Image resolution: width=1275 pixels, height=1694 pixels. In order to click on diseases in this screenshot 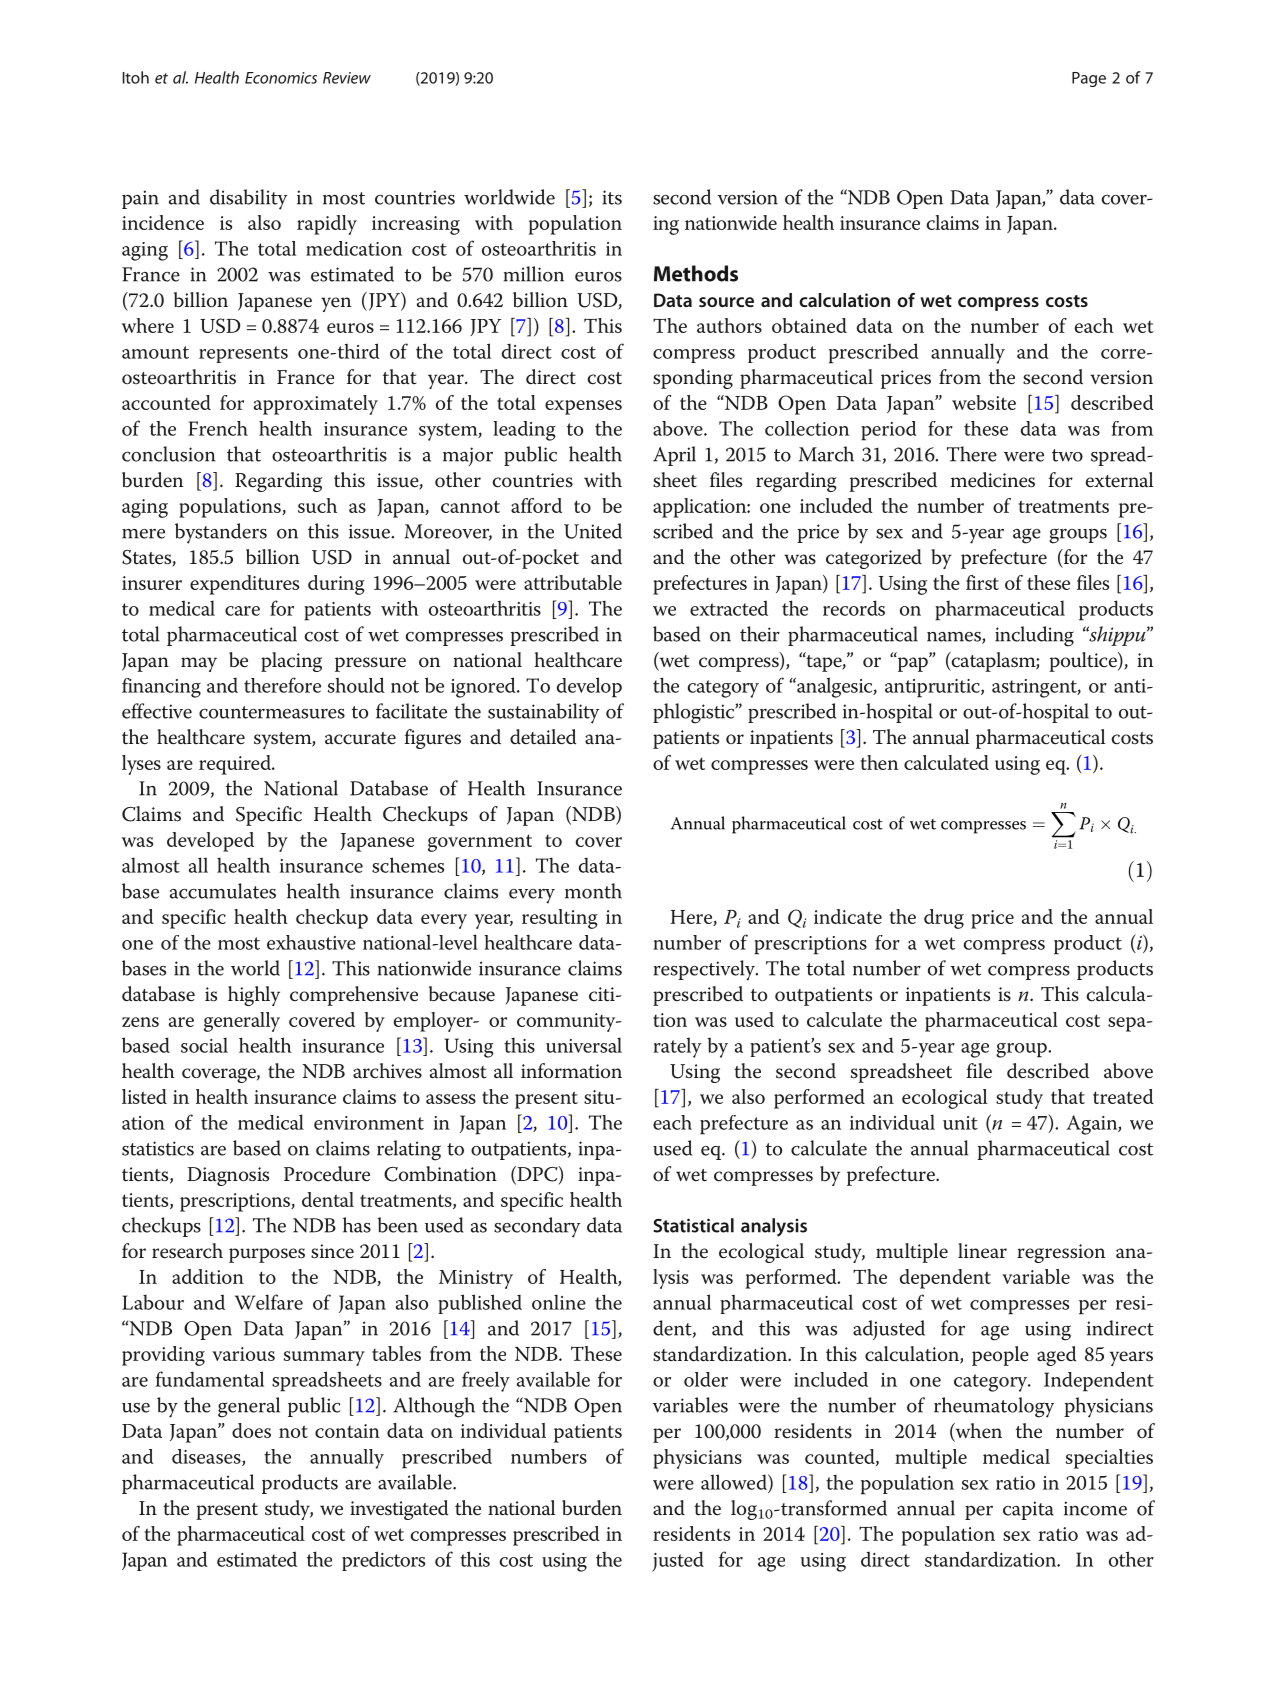, I will do `click(207, 1457)`.
